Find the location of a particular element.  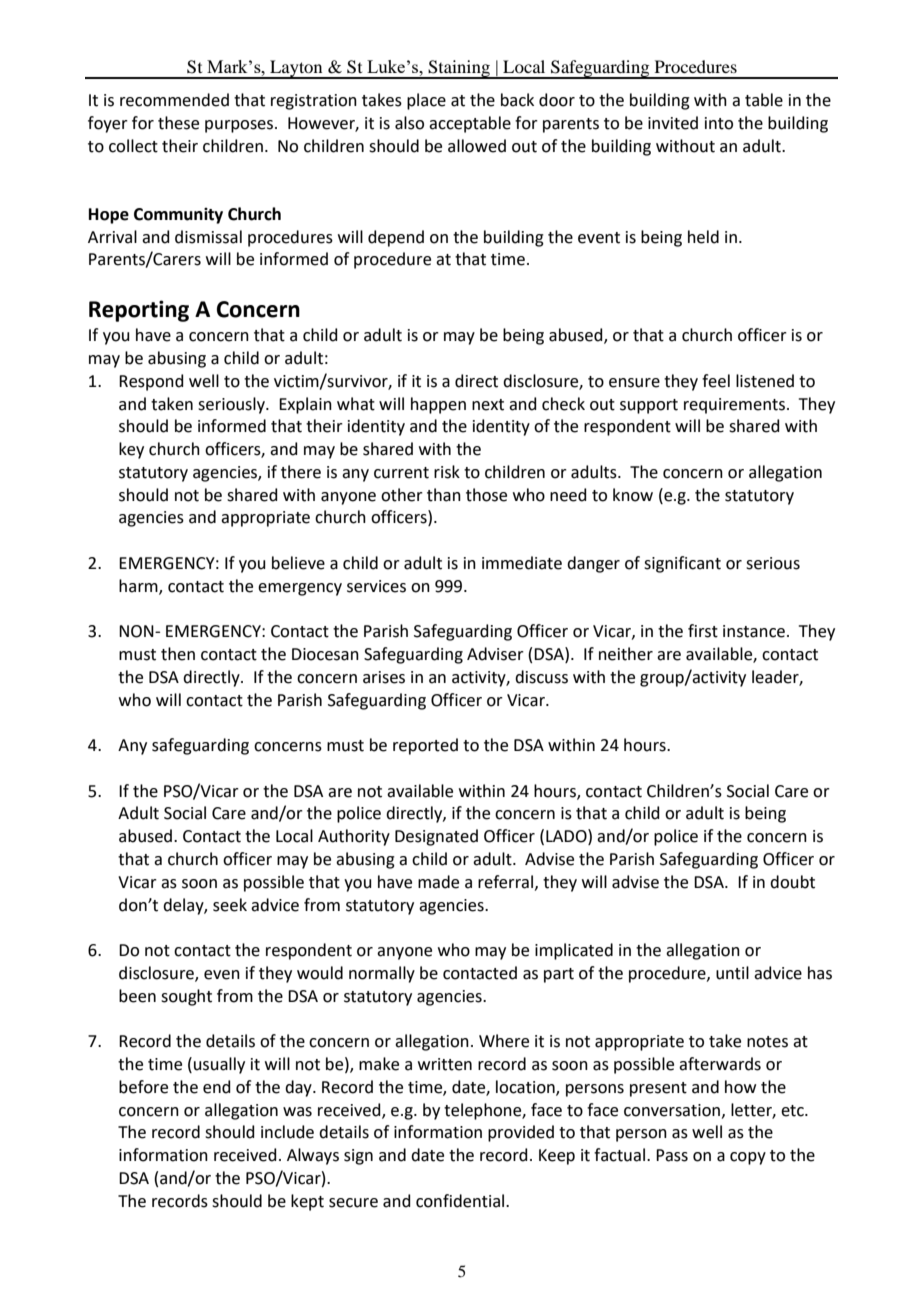

feel is located at coordinates (716, 381).
